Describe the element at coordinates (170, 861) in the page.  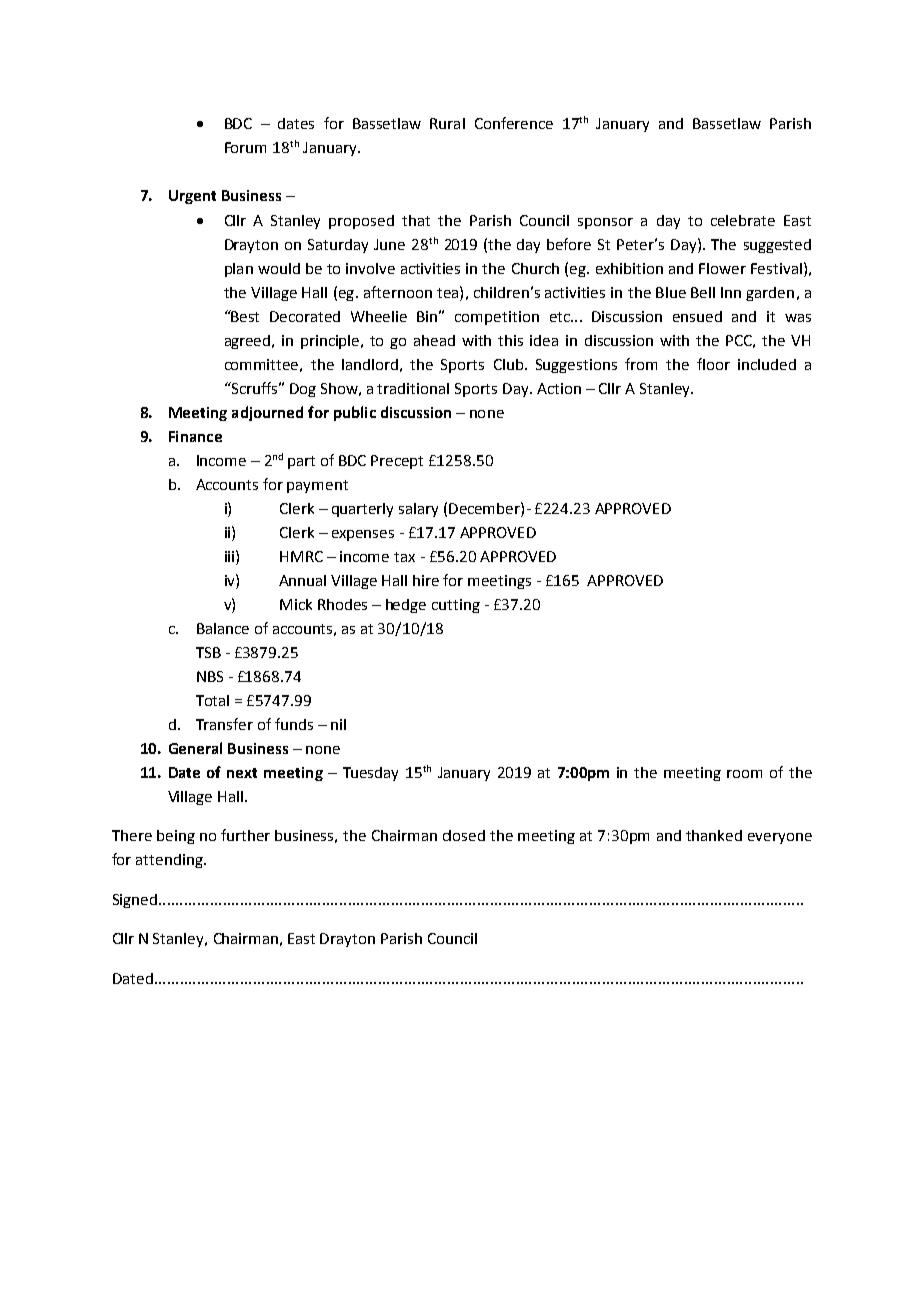
I see `attending` at that location.
